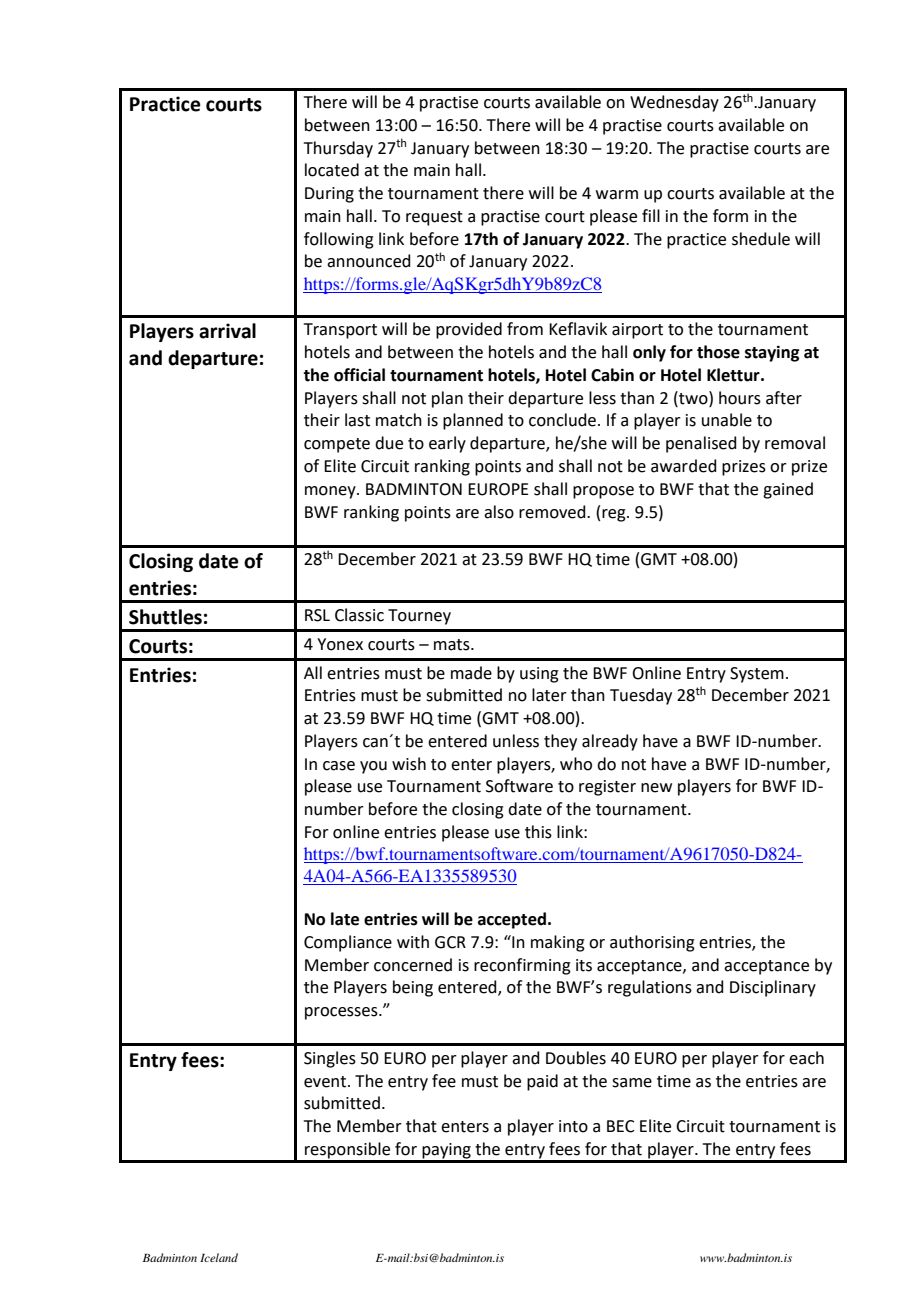 Image resolution: width=924 pixels, height=1308 pixels. Describe the element at coordinates (674, 103) in the screenshot. I see `Wednesday` at that location.
